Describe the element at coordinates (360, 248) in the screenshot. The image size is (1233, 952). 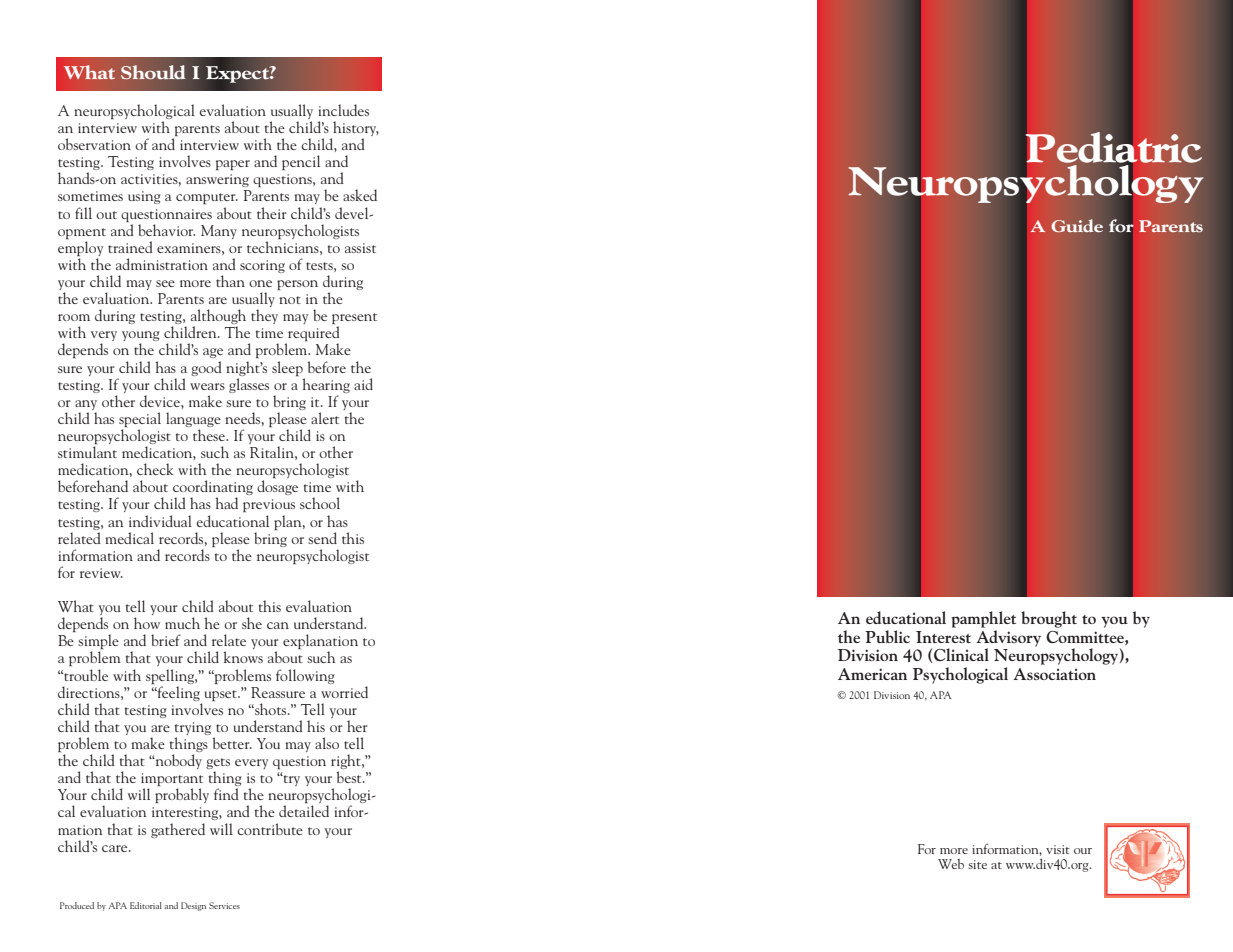
I see `assist` at that location.
